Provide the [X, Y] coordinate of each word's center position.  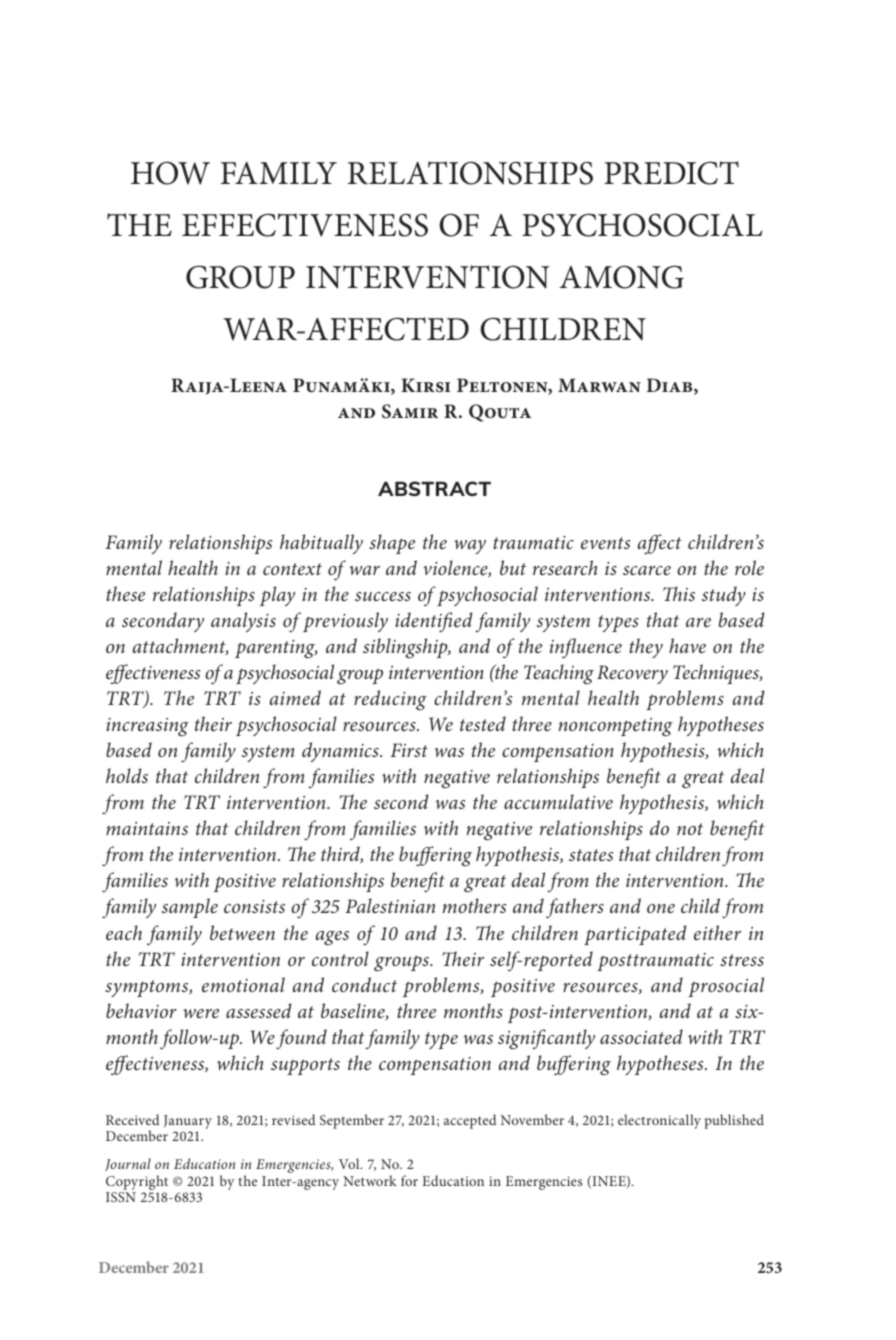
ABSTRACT [434, 488]
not [690, 829]
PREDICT [671, 173]
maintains [147, 828]
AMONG [621, 277]
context [292, 569]
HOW [170, 173]
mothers [474, 905]
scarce [647, 570]
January [188, 1123]
